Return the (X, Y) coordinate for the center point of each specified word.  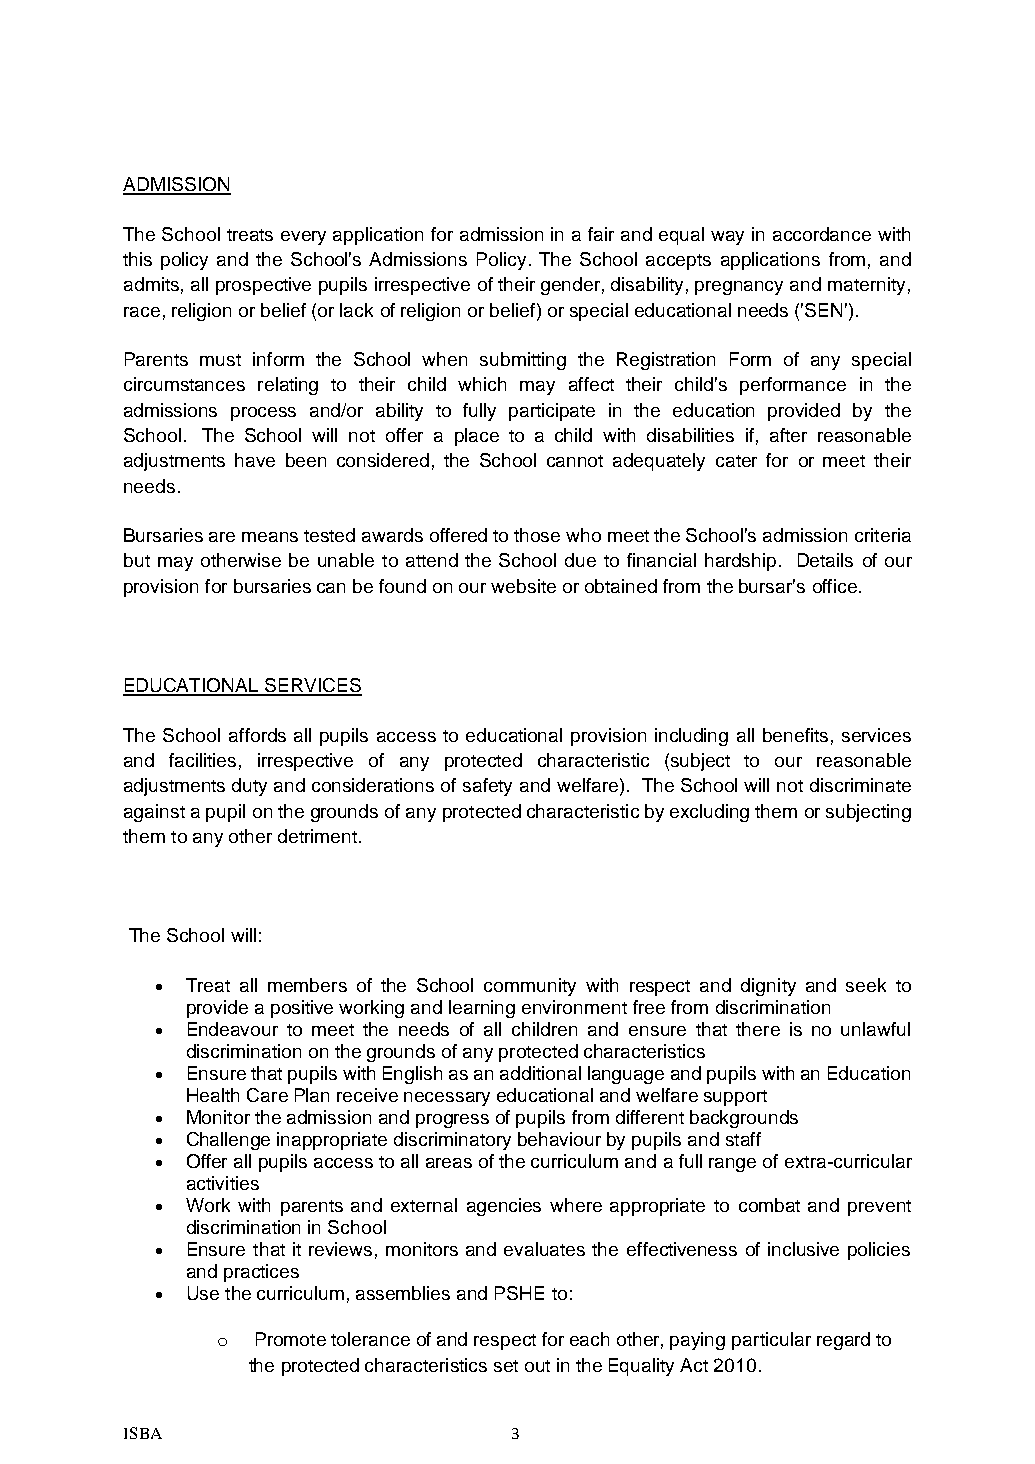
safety (487, 787)
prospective (263, 286)
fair (601, 234)
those (537, 535)
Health (213, 1095)
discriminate (860, 785)
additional (540, 1073)
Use (203, 1293)
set (506, 1366)
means (270, 537)
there (758, 1029)
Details (825, 560)
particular (771, 1341)
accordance (822, 234)
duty (249, 787)
